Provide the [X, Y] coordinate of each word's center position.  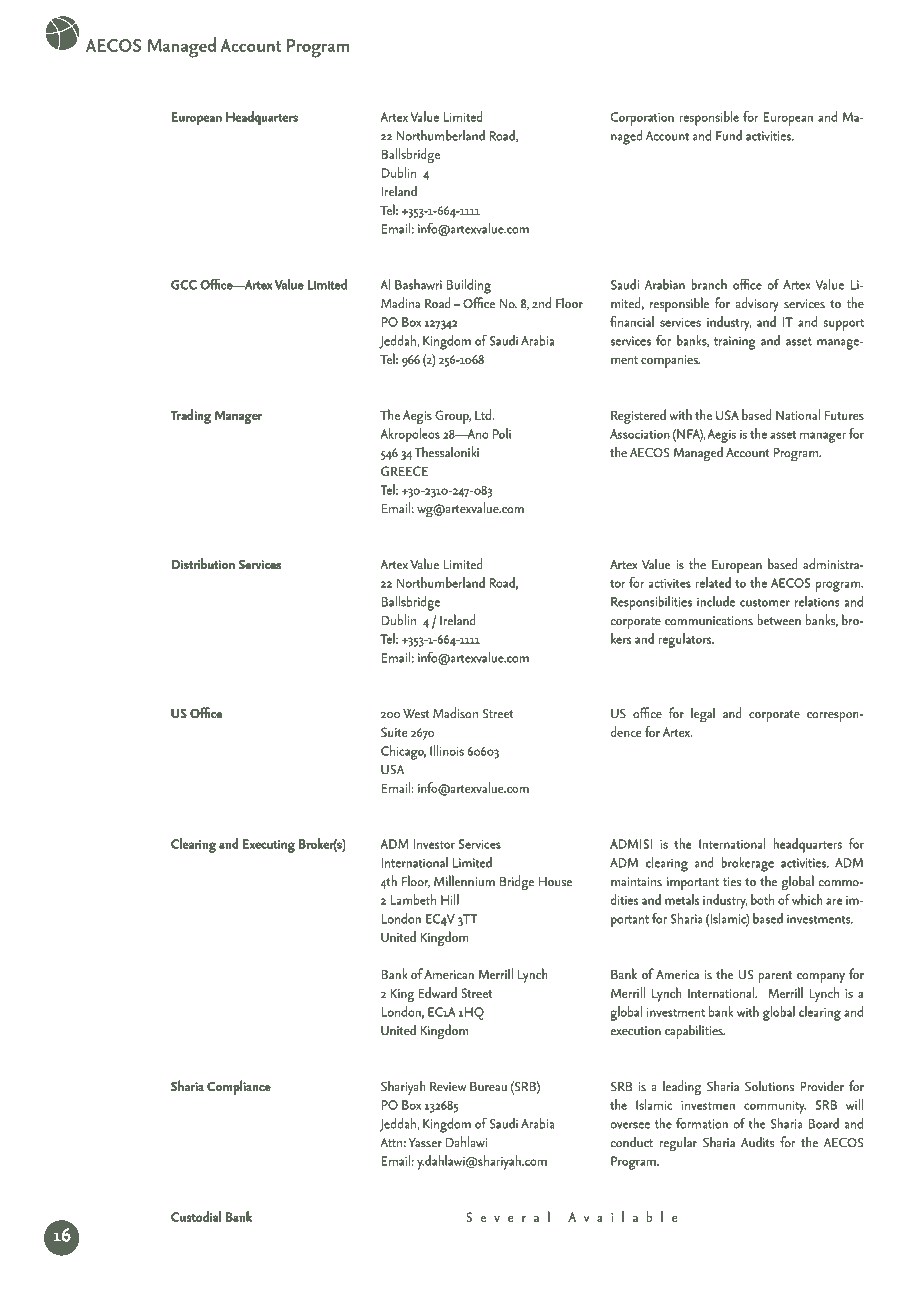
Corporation [642, 119]
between [779, 619]
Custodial [196, 1216]
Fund [729, 135]
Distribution [203, 563]
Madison [455, 712]
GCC [184, 285]
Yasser [425, 1142]
